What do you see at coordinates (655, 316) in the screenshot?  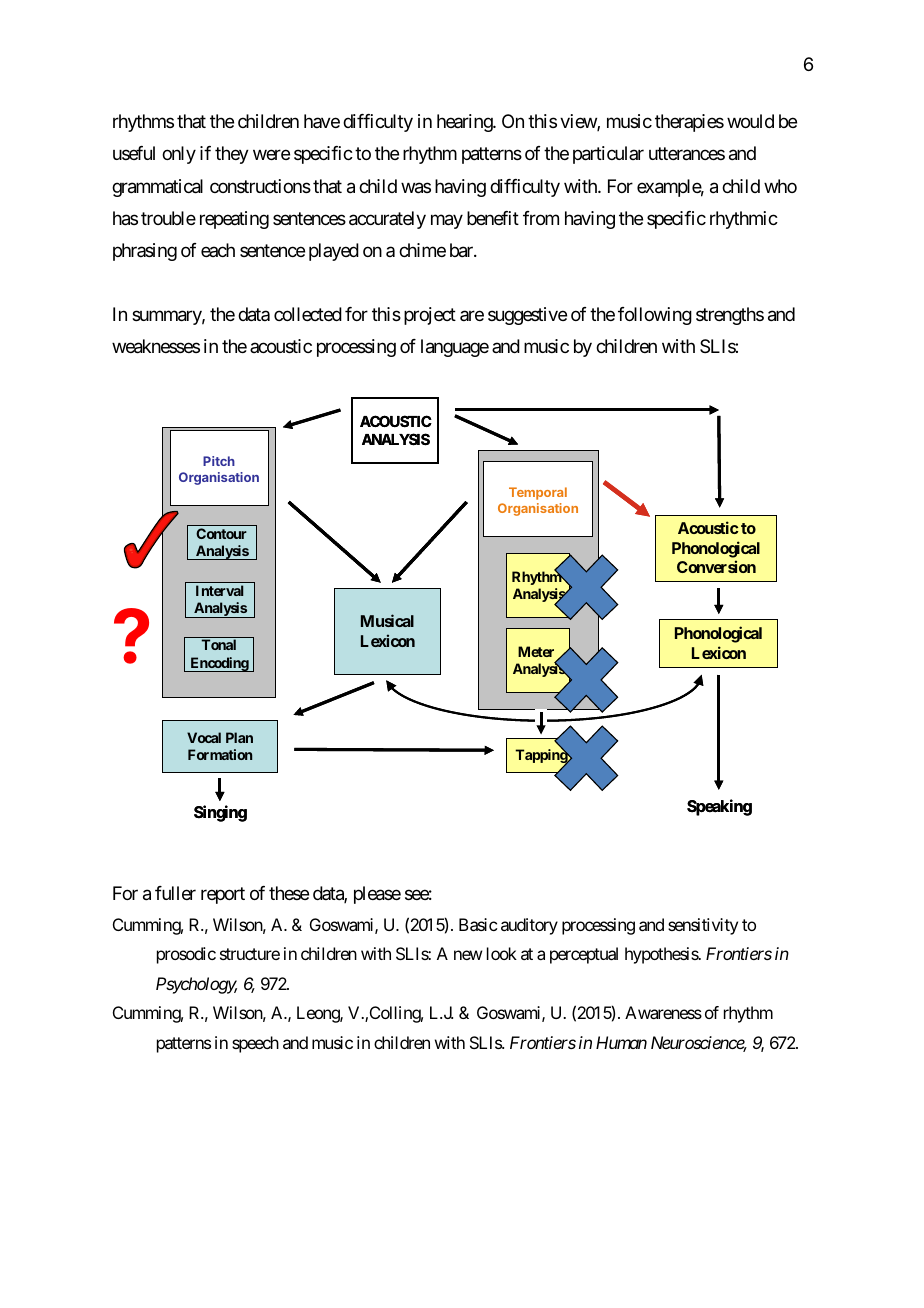 I see `following` at bounding box center [655, 316].
